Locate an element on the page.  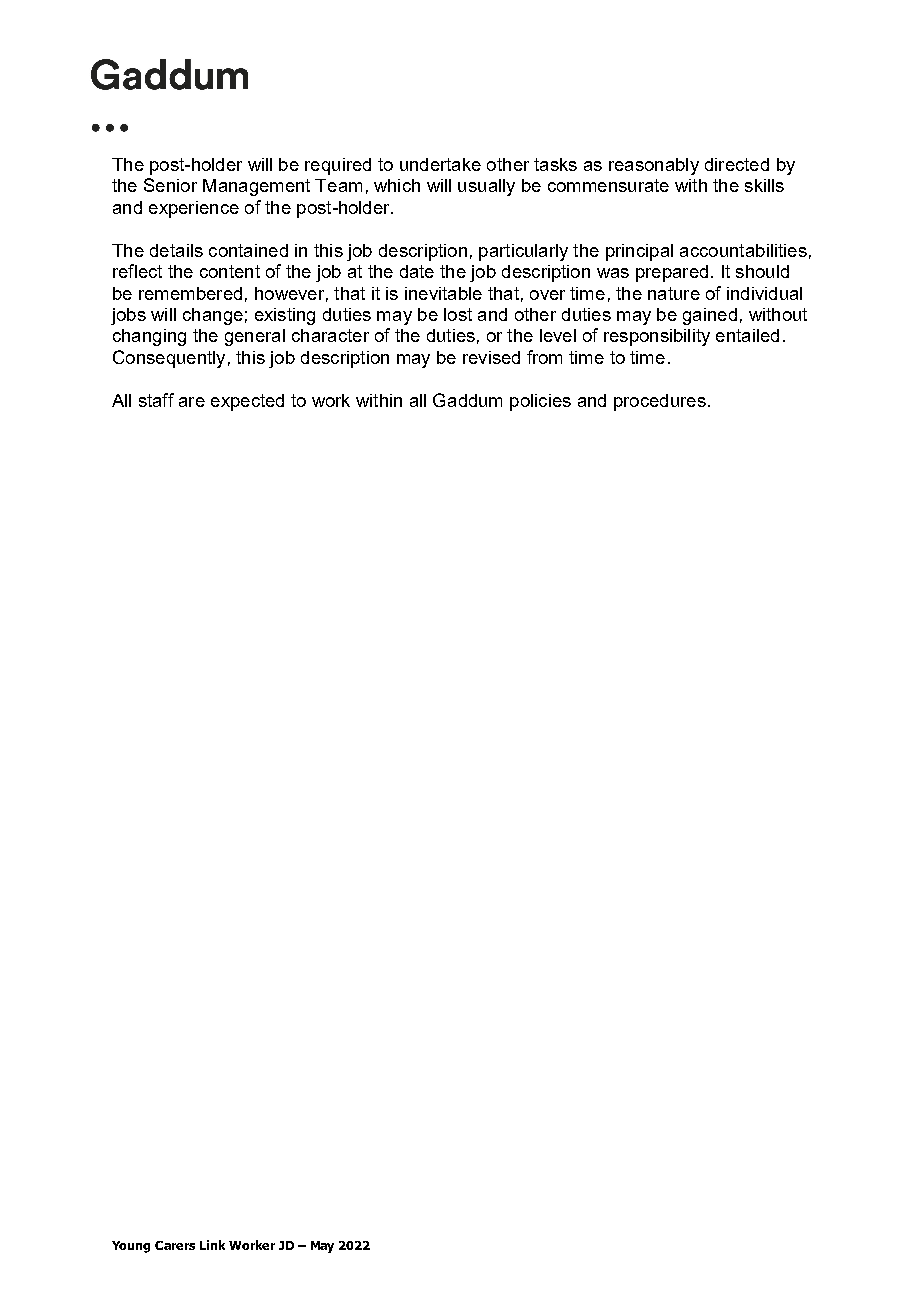
reasonably is located at coordinates (654, 166).
